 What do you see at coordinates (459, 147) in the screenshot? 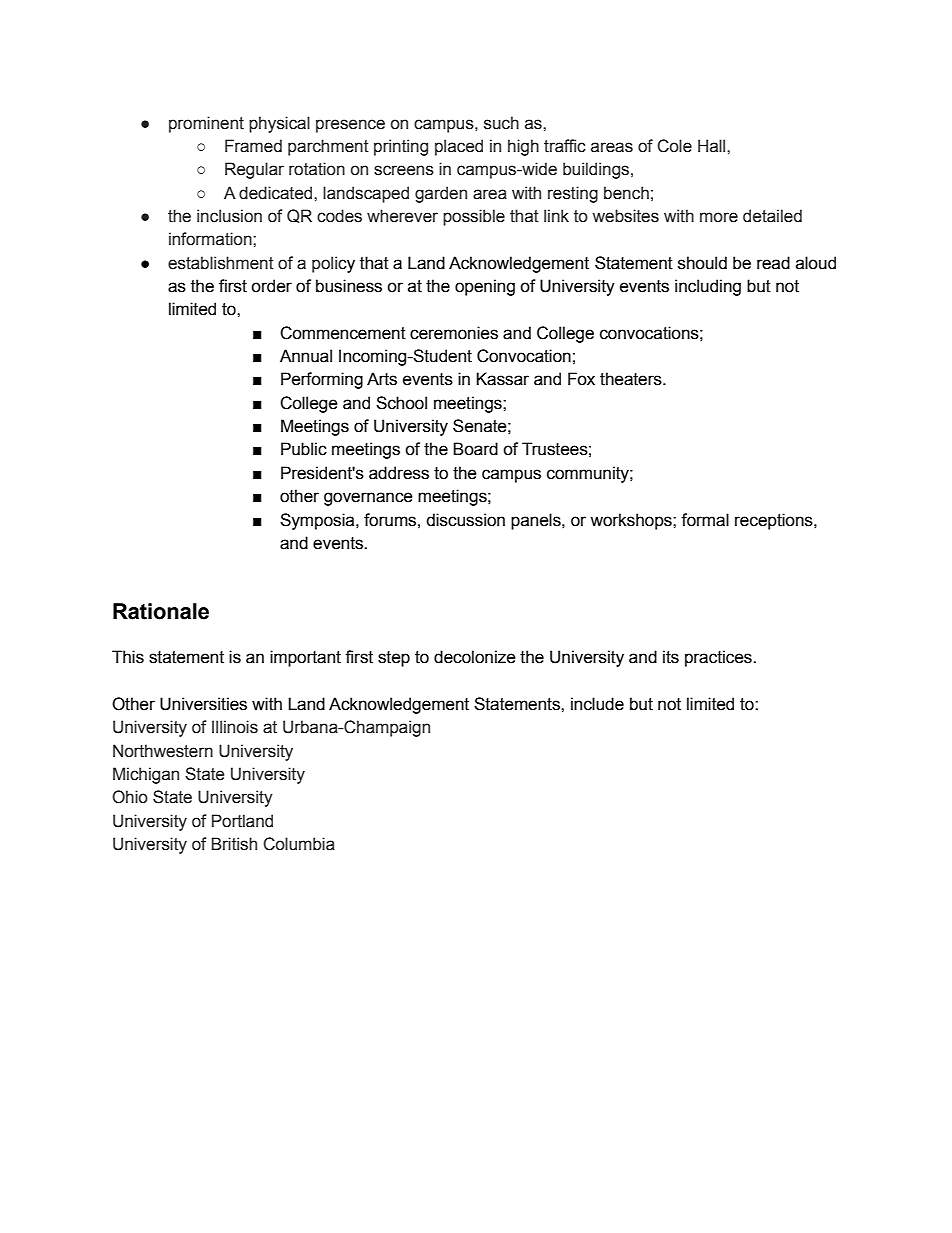
I see `placed` at bounding box center [459, 147].
